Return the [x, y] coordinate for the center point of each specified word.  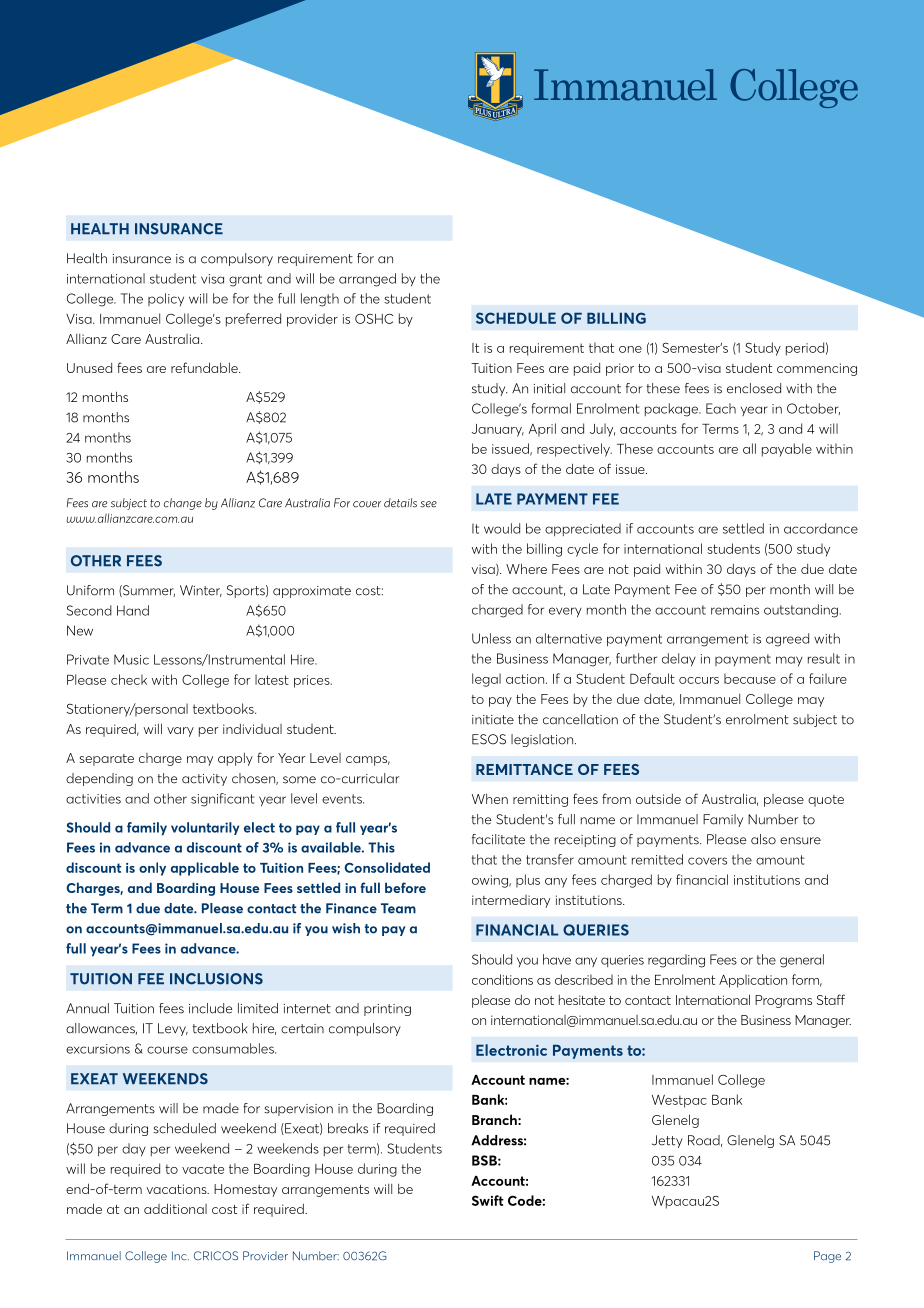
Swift [488, 1200]
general [802, 961]
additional [175, 1208]
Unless [491, 638]
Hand [133, 610]
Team [398, 908]
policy [166, 299]
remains [735, 610]
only [152, 869]
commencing [817, 369]
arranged [367, 280]
